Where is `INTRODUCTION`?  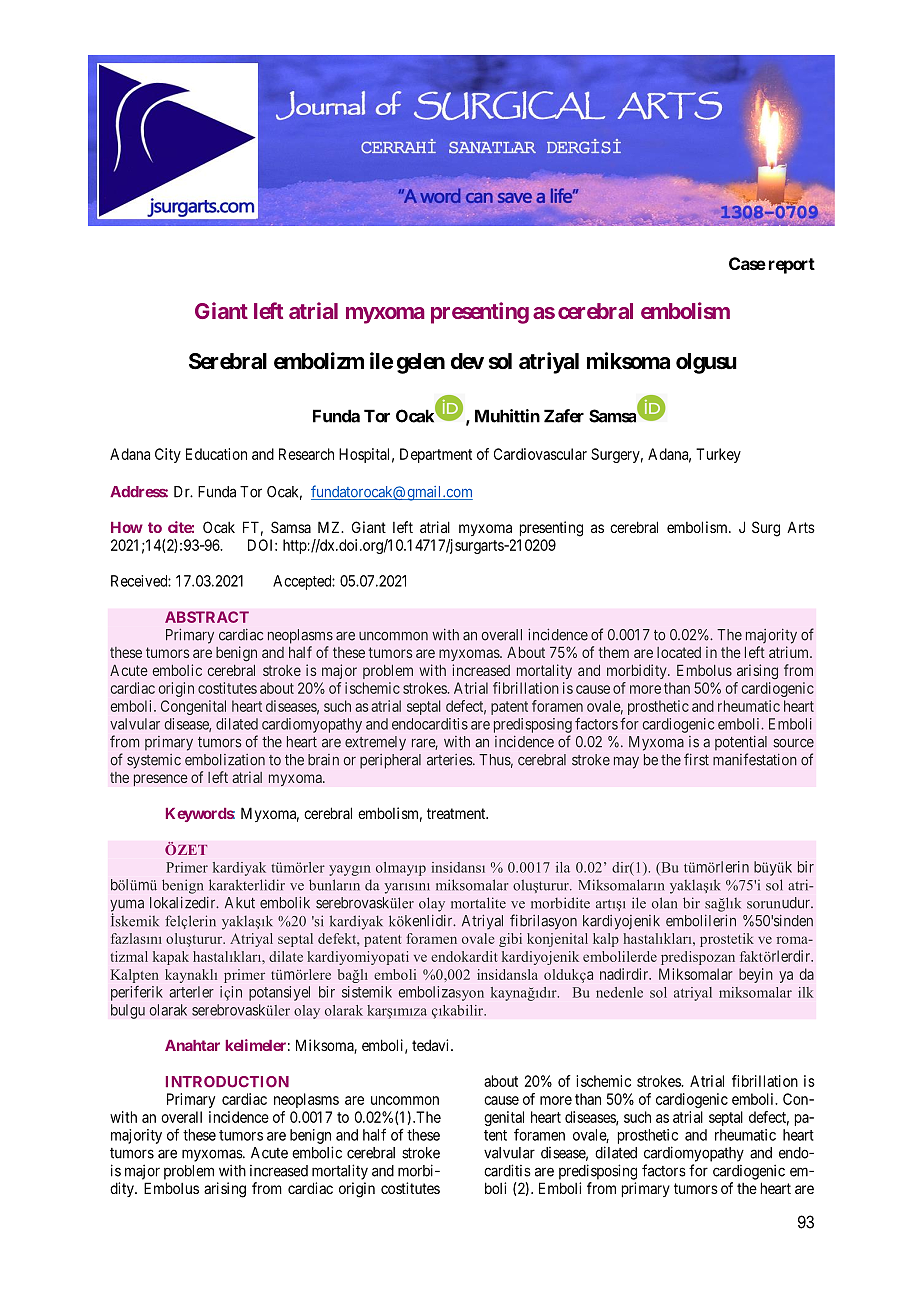
INTRODUCTION is located at coordinates (227, 1082).
